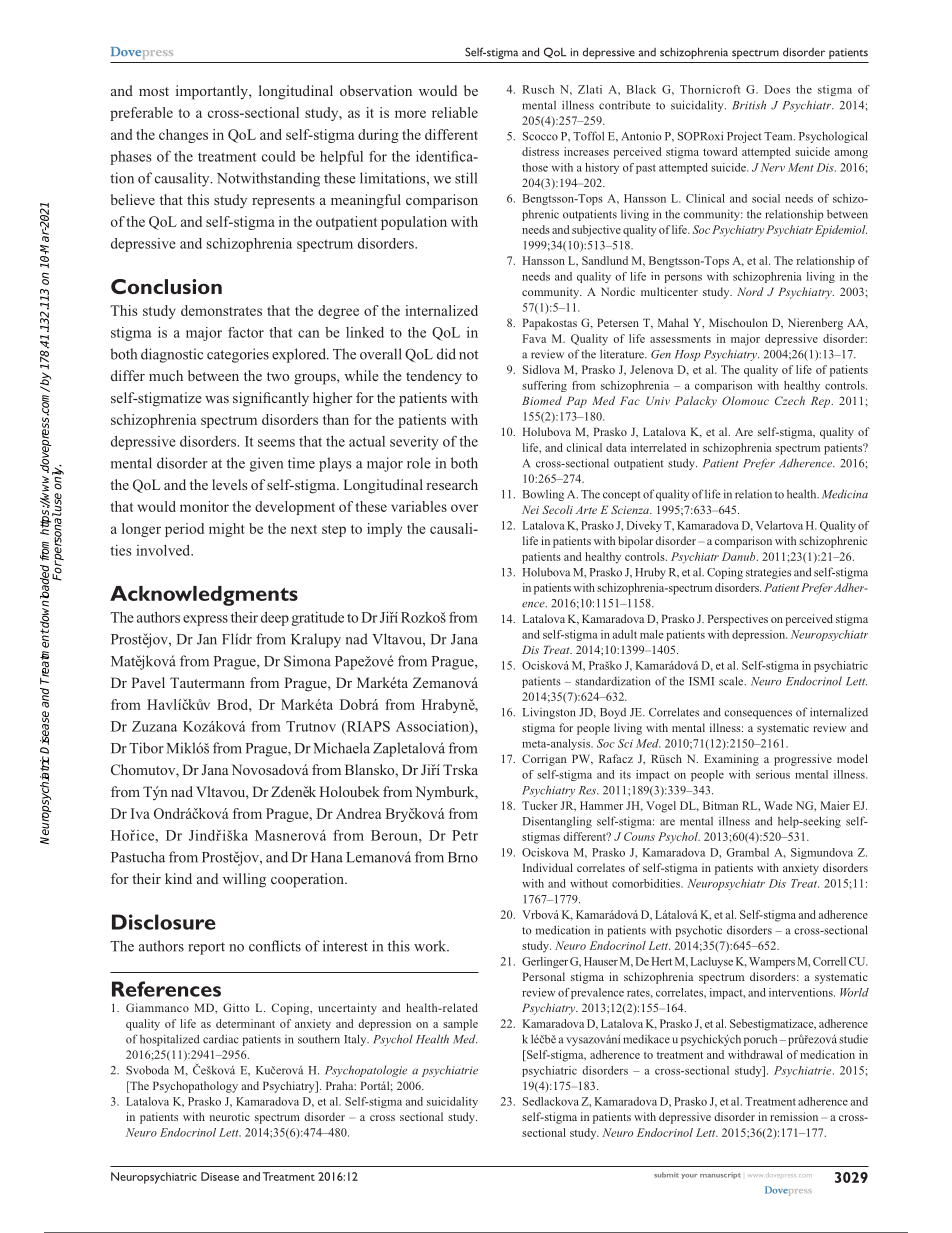  Describe the element at coordinates (183, 136) in the screenshot. I see `changes` at that location.
